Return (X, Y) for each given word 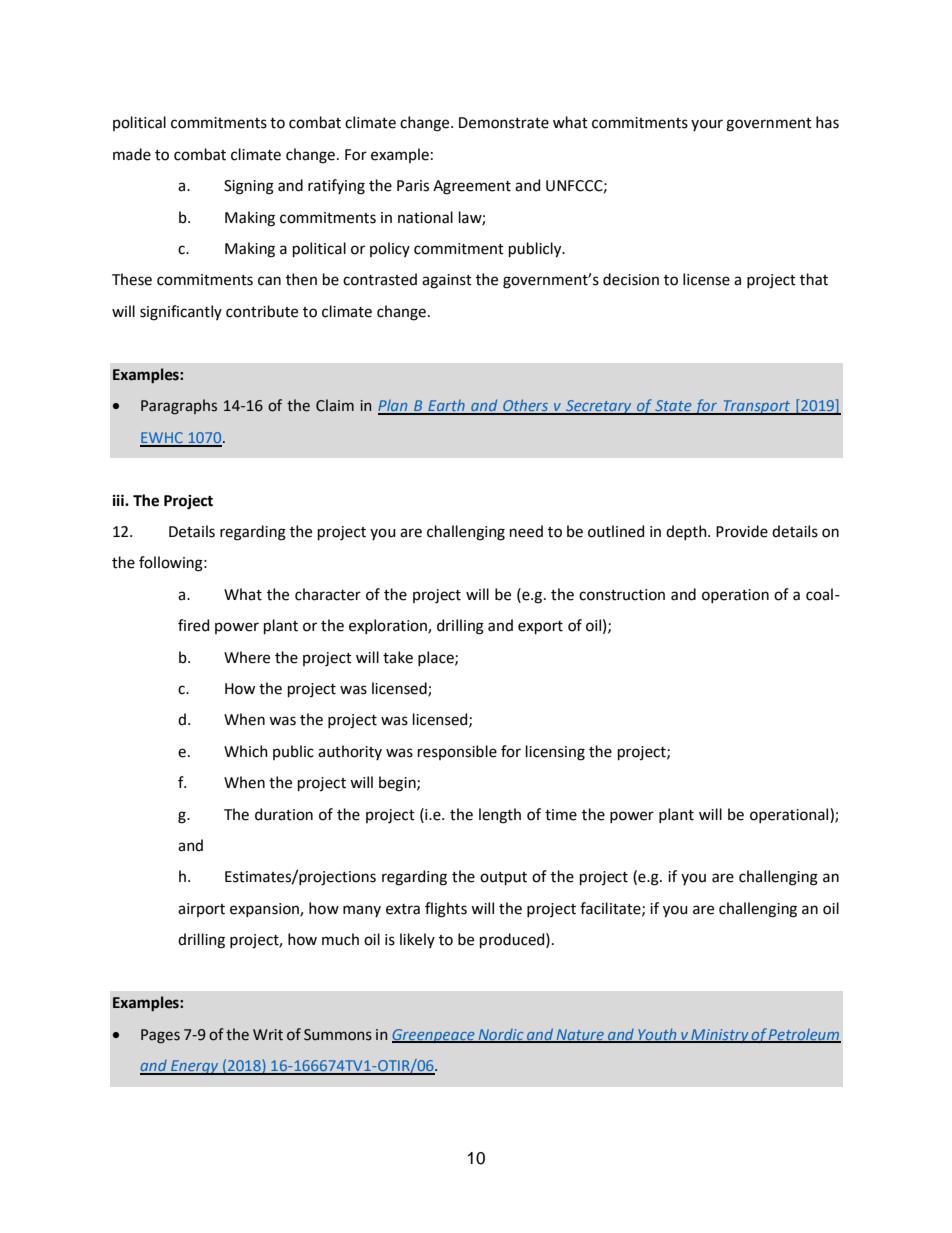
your (707, 125)
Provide (742, 531)
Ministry (720, 1036)
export (540, 627)
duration (284, 814)
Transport (757, 407)
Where (247, 657)
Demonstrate (504, 123)
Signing (249, 187)
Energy (195, 1067)
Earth (446, 407)
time (561, 815)
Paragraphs (179, 407)
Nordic (501, 1035)
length (500, 816)
